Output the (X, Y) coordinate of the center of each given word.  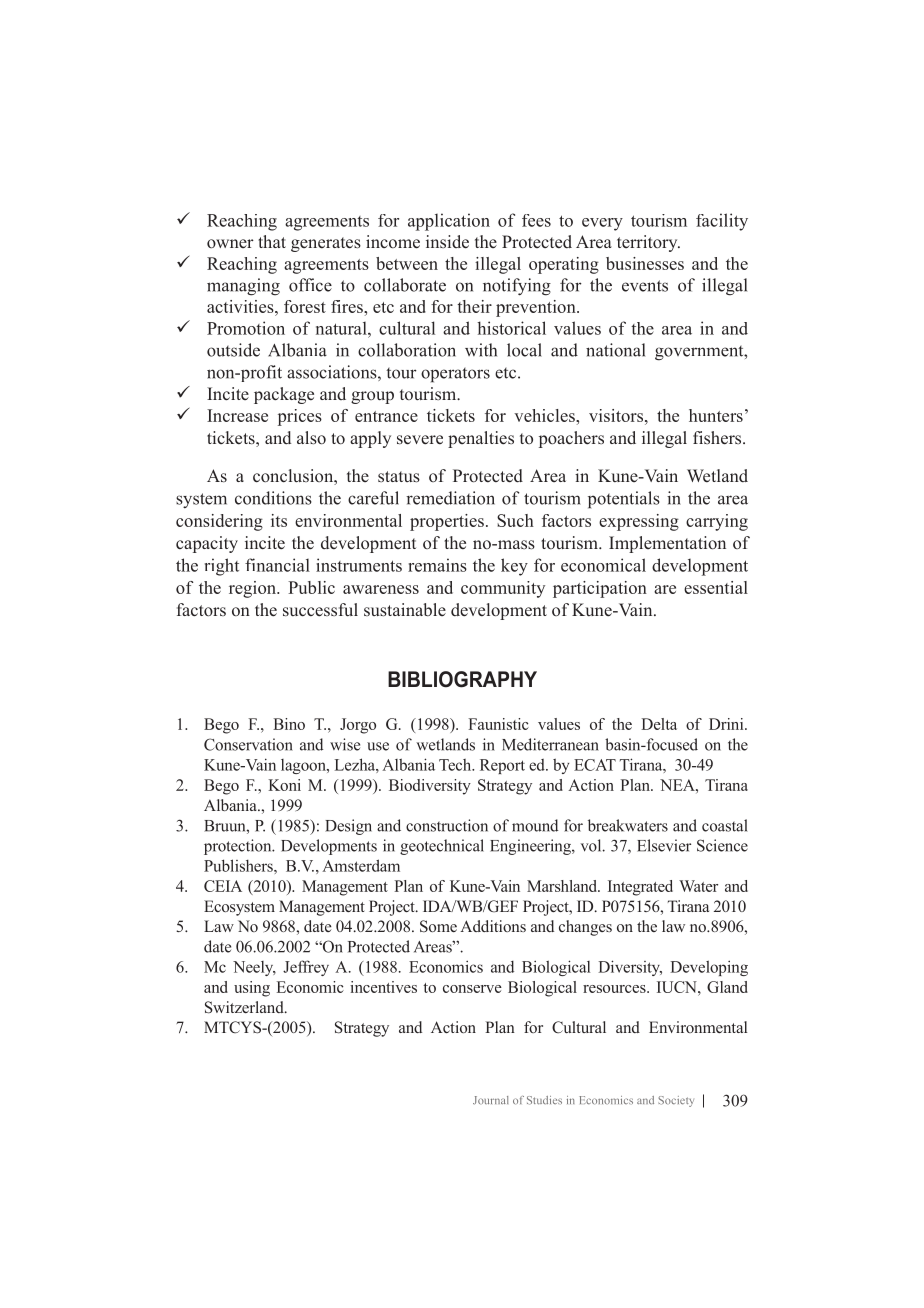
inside (447, 242)
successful (320, 610)
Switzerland (245, 1007)
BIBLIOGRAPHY (462, 679)
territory (648, 243)
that (272, 241)
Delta (659, 724)
